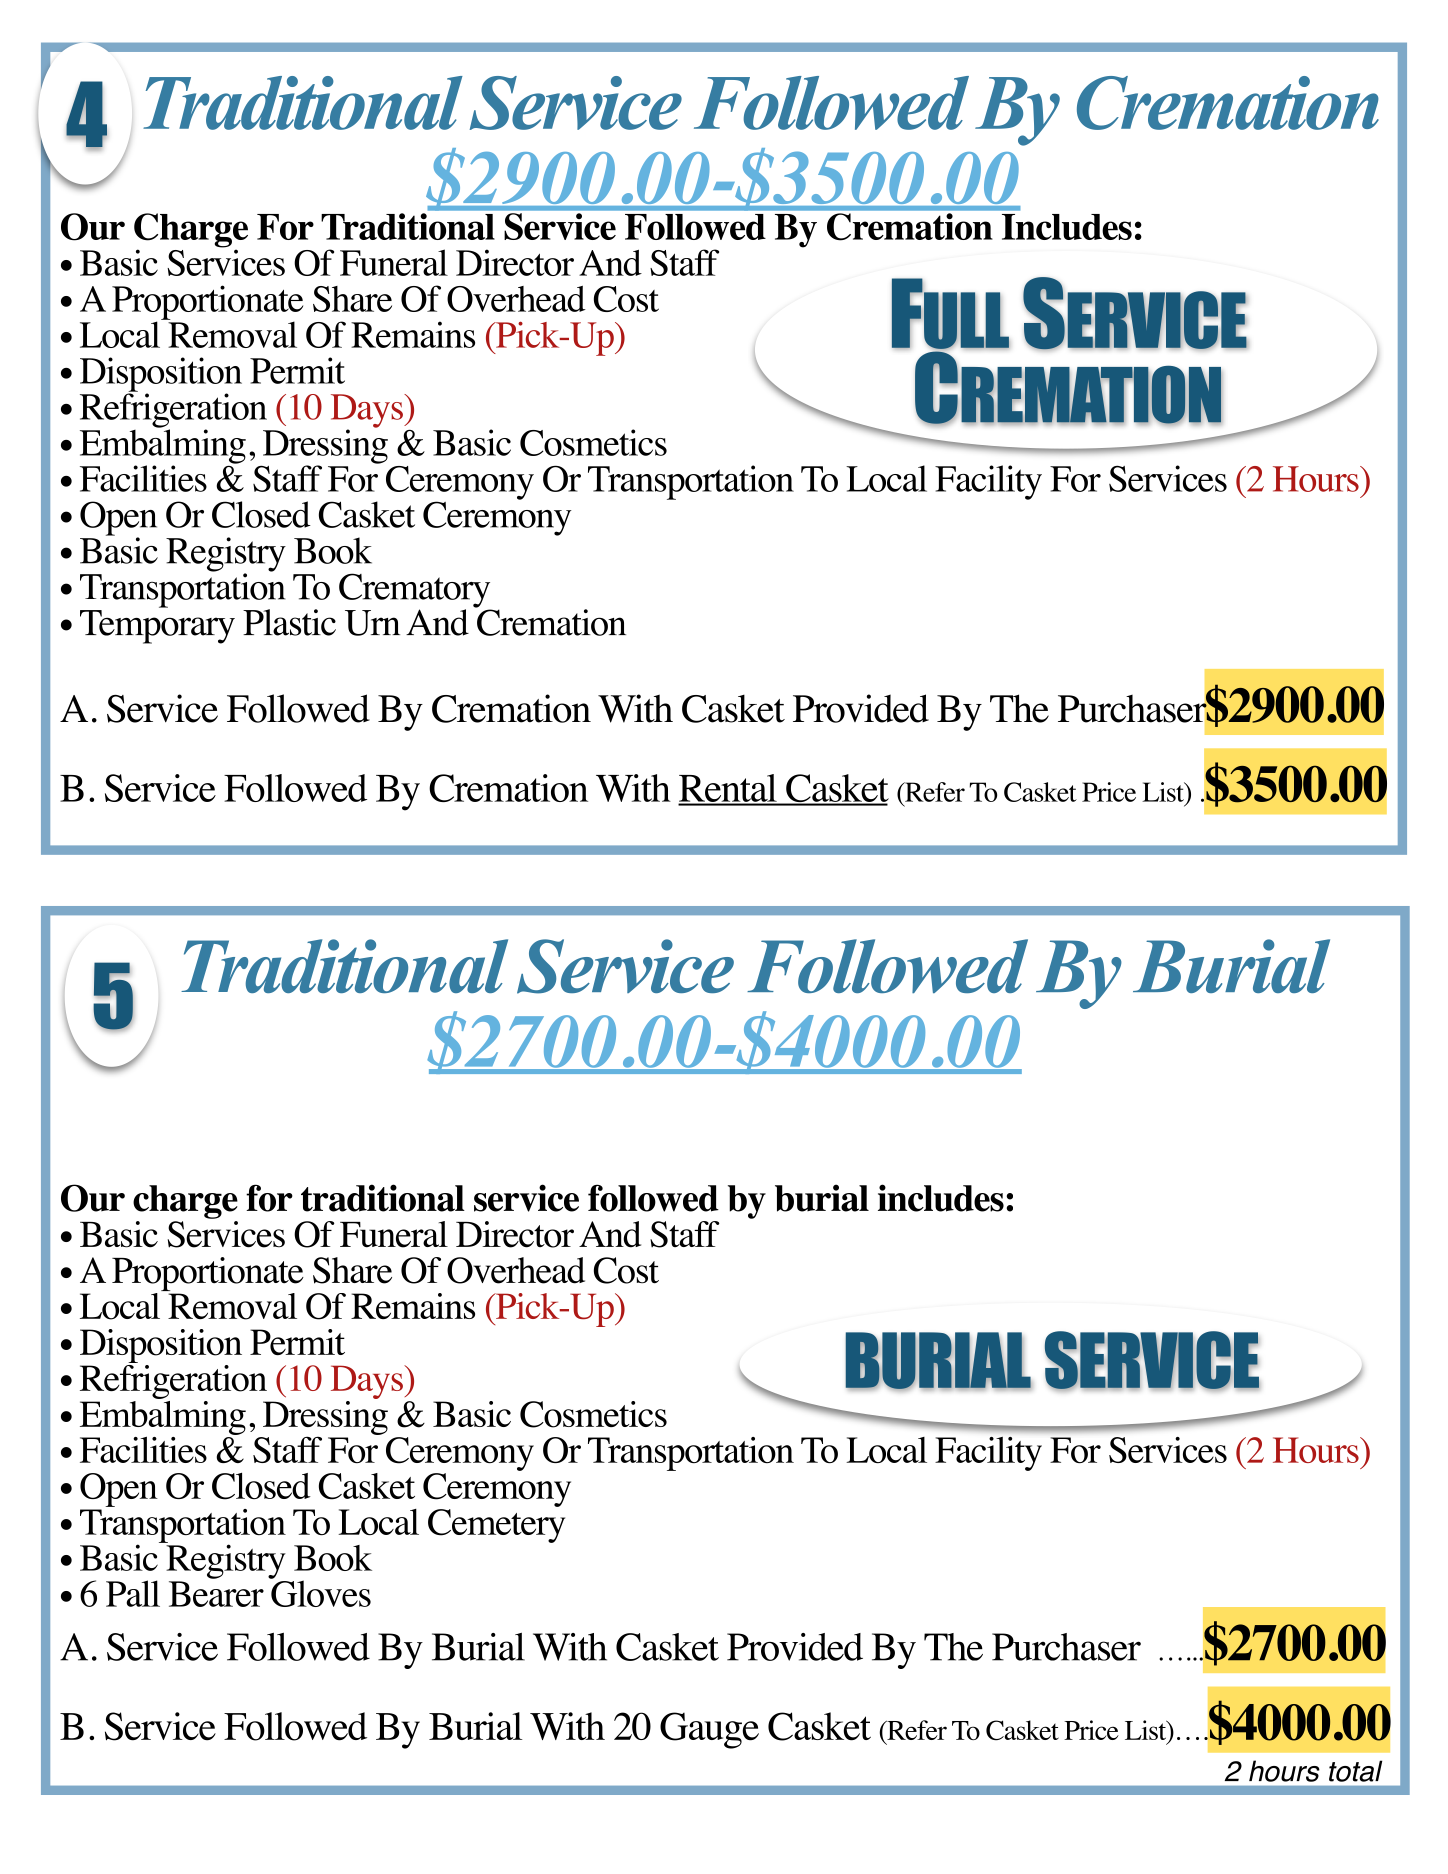 This screenshot has height=1874, width=1448. What do you see at coordinates (372, 623) in the screenshot?
I see `Urn` at bounding box center [372, 623].
